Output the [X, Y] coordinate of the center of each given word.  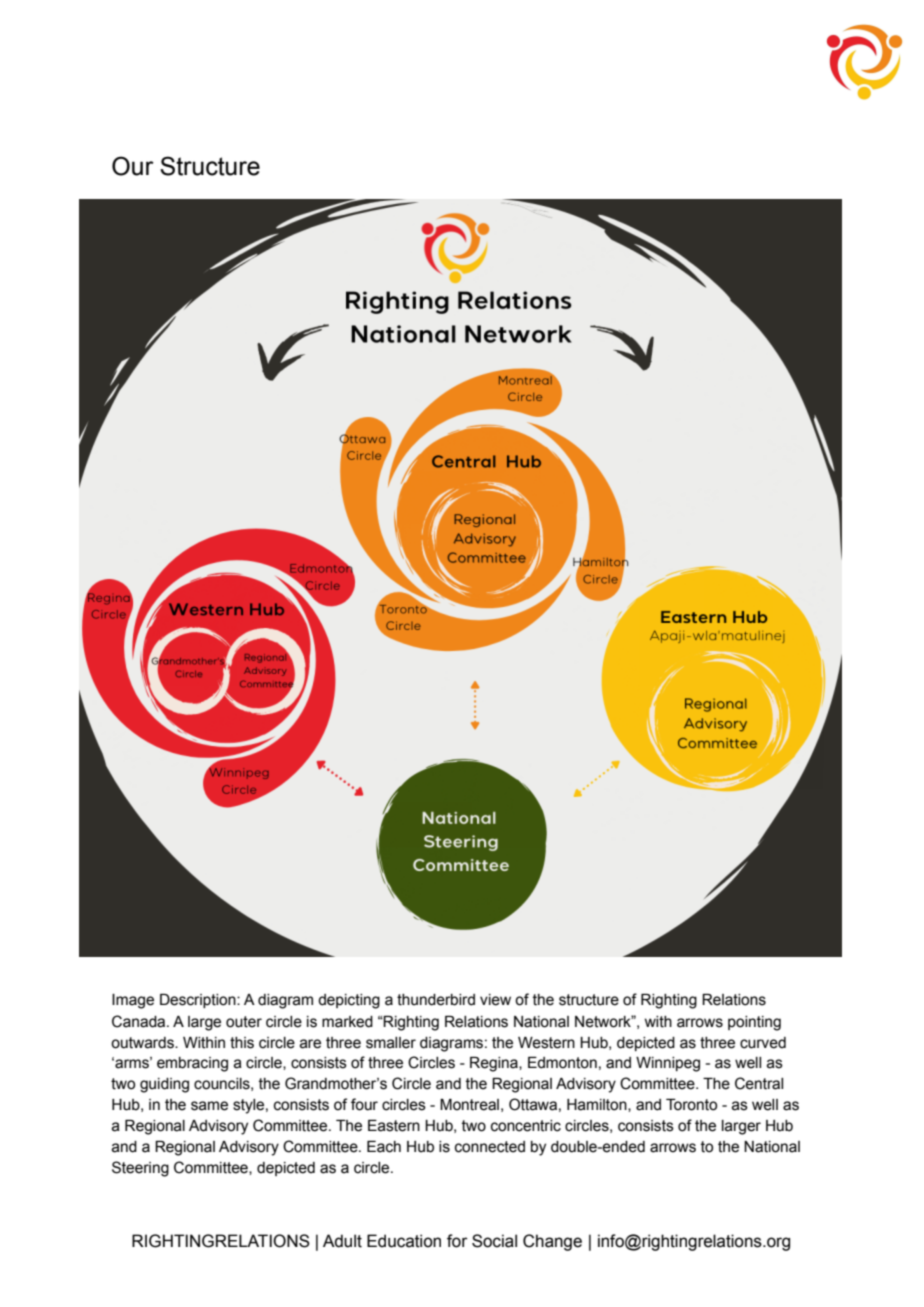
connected [490, 1147]
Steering [140, 1169]
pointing [754, 1023]
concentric [526, 1126]
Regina [495, 1064]
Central [759, 1083]
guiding [164, 1085]
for [457, 1241]
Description [199, 1001]
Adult [342, 1241]
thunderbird [436, 1000]
